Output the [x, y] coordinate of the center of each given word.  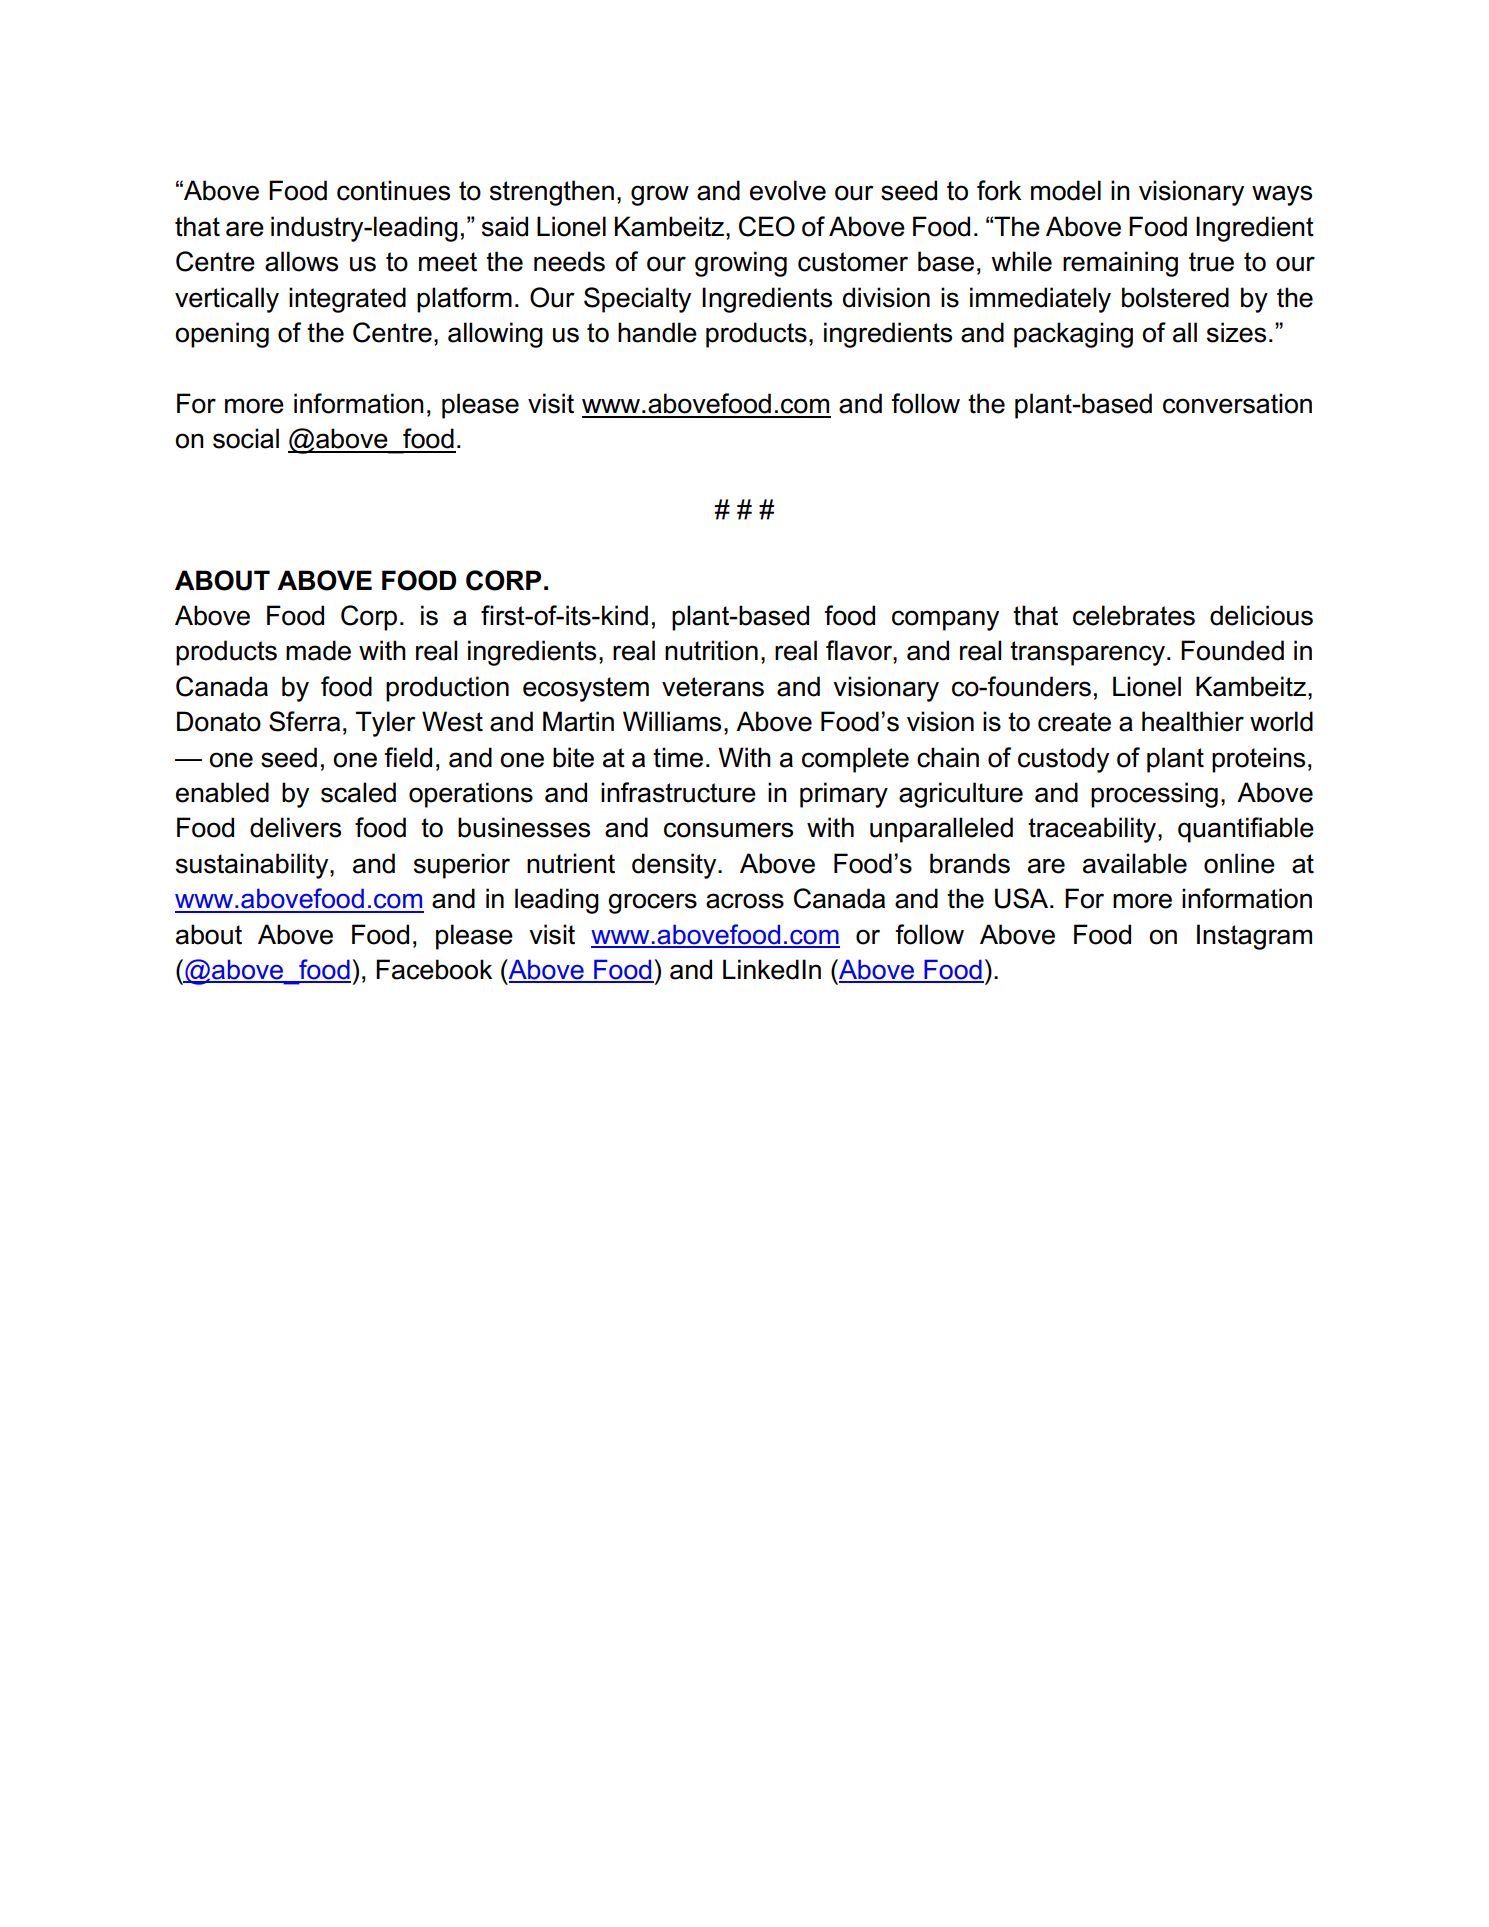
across [745, 901]
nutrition [711, 650]
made [318, 650]
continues [393, 190]
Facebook [434, 969]
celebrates [1134, 615]
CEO [767, 226]
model [1066, 190]
